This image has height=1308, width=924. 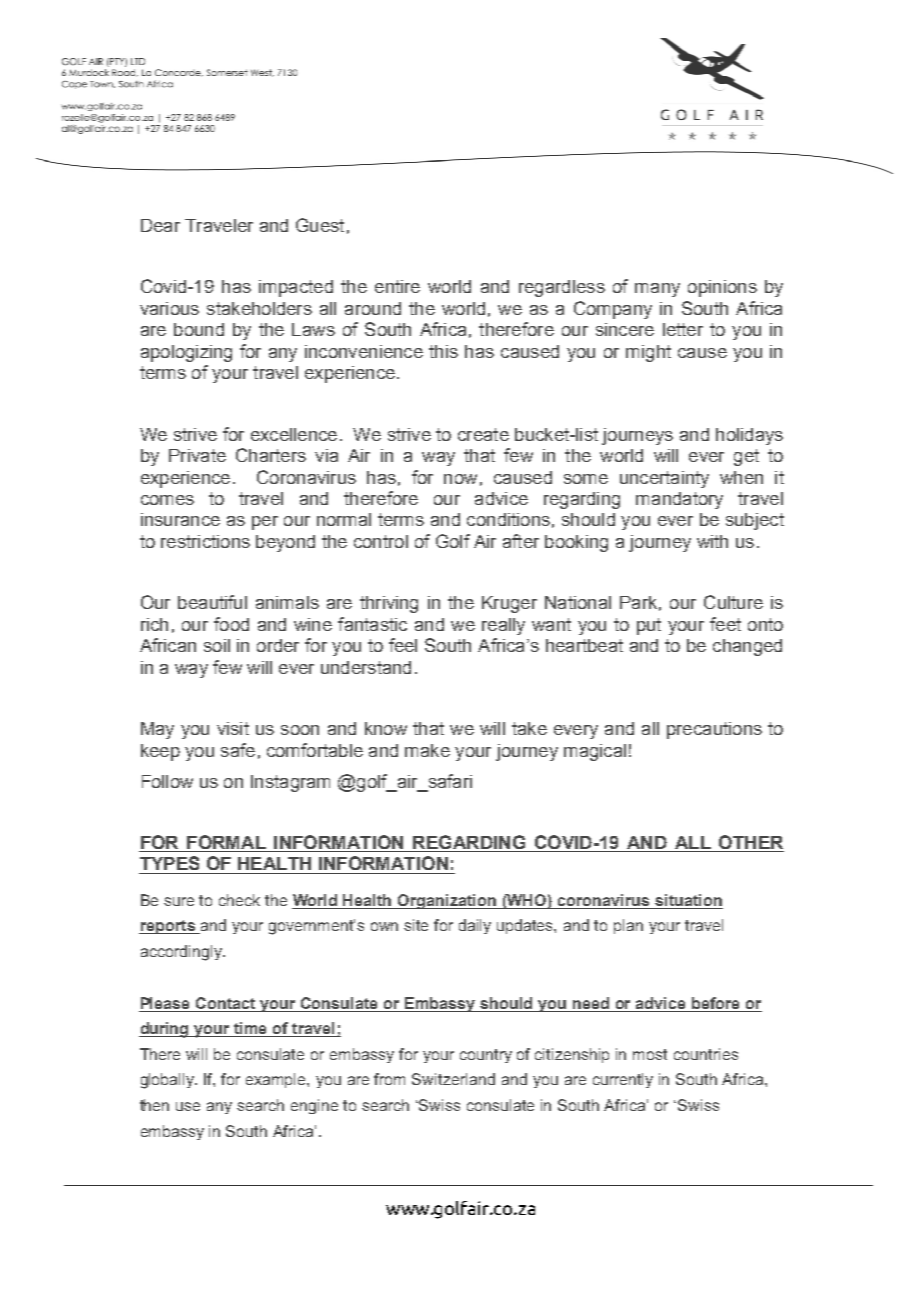 I want to click on FORMAL, so click(x=226, y=843).
